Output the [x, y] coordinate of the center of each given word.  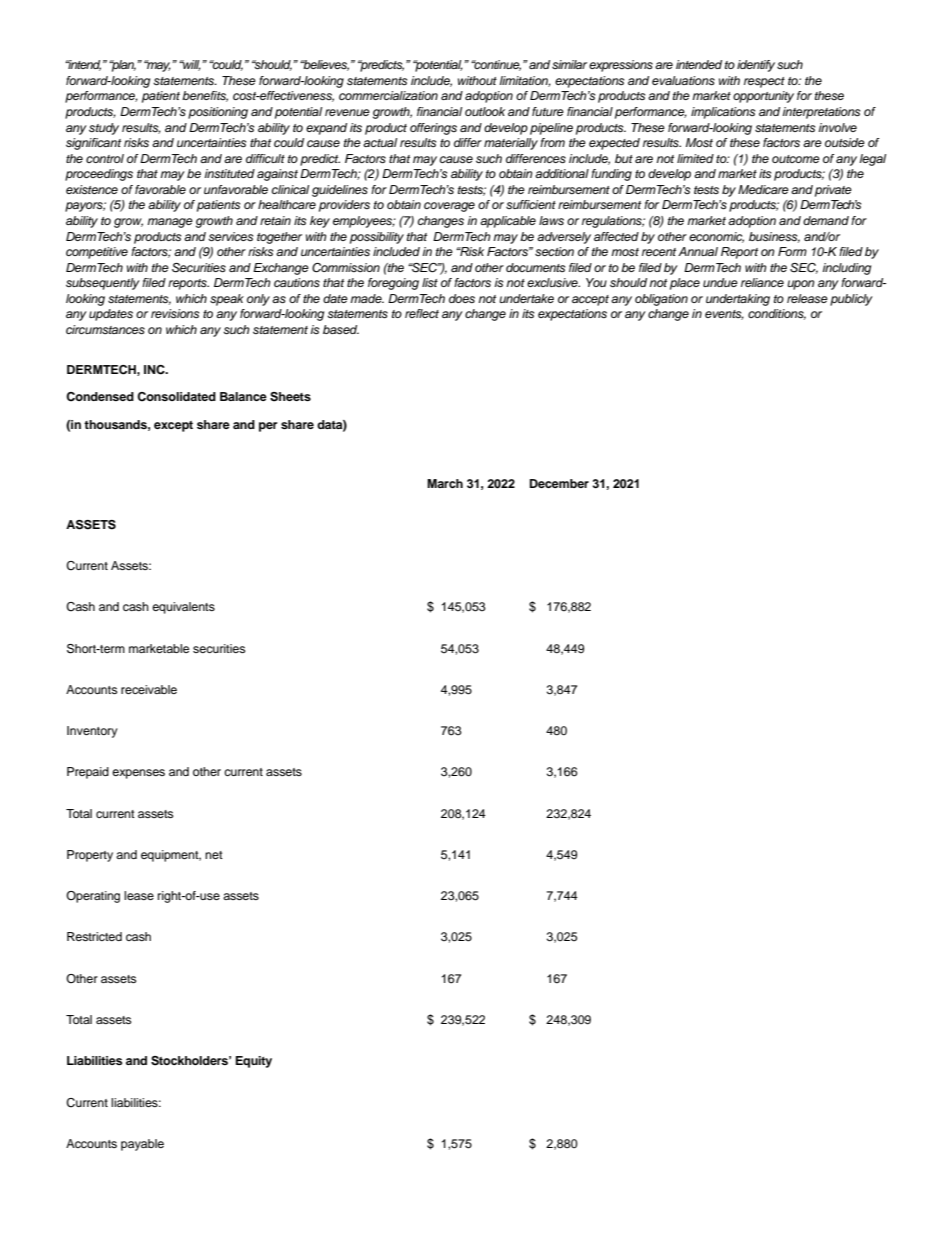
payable [142, 1145]
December [559, 483]
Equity [254, 1062]
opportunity [763, 97]
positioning [218, 113]
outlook [485, 111]
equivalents [183, 608]
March [445, 483]
